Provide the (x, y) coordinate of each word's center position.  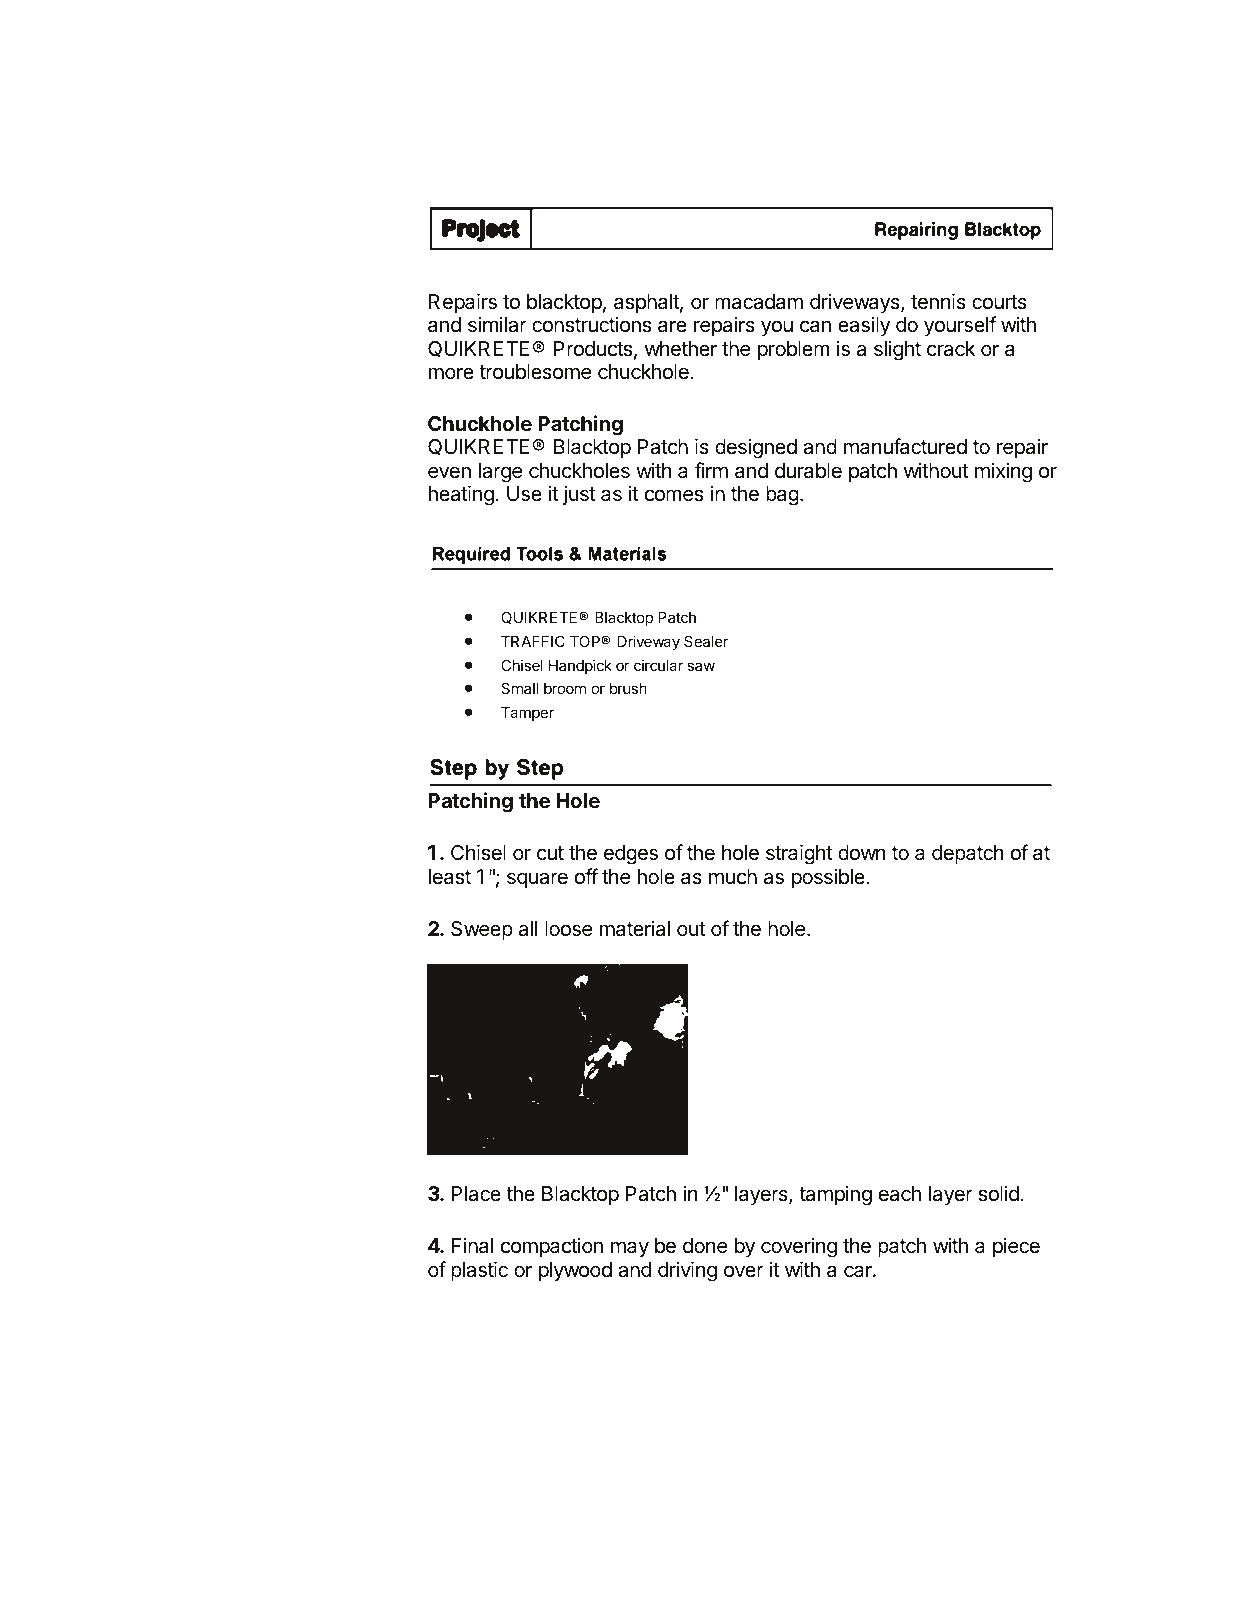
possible (829, 878)
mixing (1003, 472)
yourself (960, 326)
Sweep (482, 930)
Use (524, 494)
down (862, 852)
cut (550, 853)
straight (799, 854)
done (705, 1246)
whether (681, 349)
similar (497, 324)
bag (782, 496)
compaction (552, 1247)
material (635, 929)
